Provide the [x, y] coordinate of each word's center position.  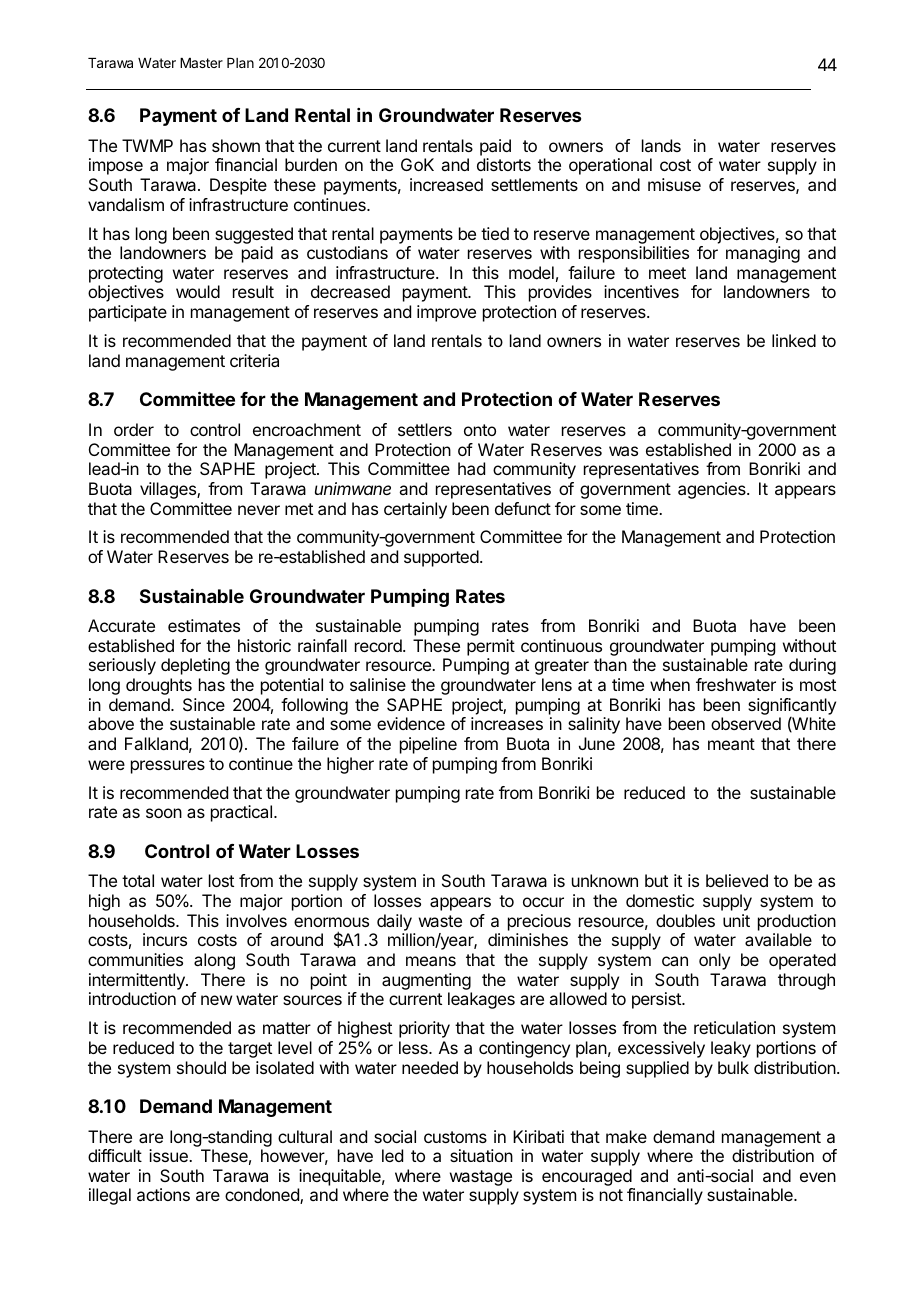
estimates [204, 625]
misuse [674, 184]
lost [221, 880]
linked [794, 340]
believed [737, 880]
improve [446, 313]
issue [169, 1155]
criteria [254, 360]
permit [491, 647]
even [818, 1177]
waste [440, 921]
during [812, 666]
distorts [504, 164]
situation [481, 1155]
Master [201, 63]
